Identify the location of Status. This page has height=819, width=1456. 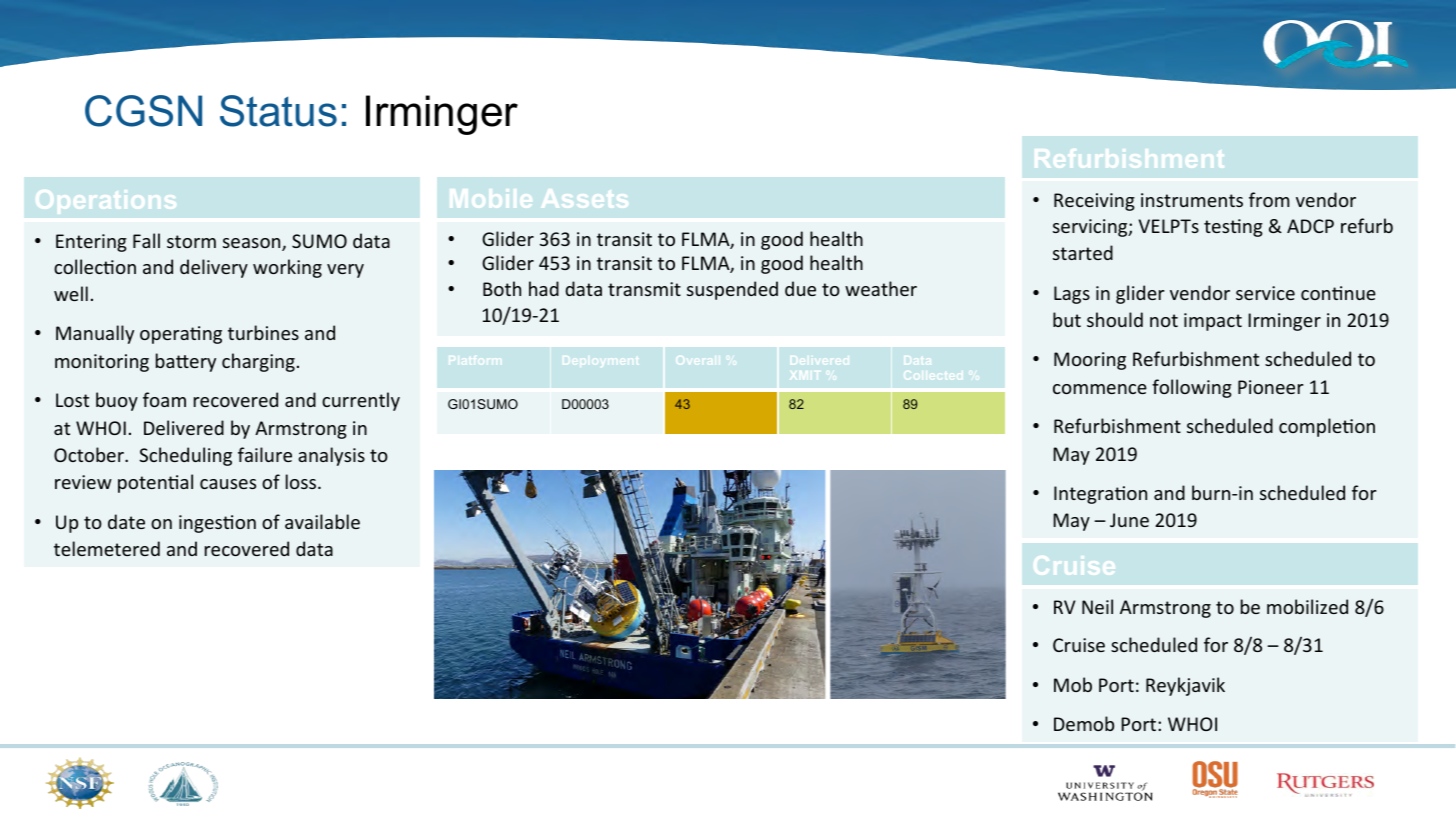
(278, 111).
